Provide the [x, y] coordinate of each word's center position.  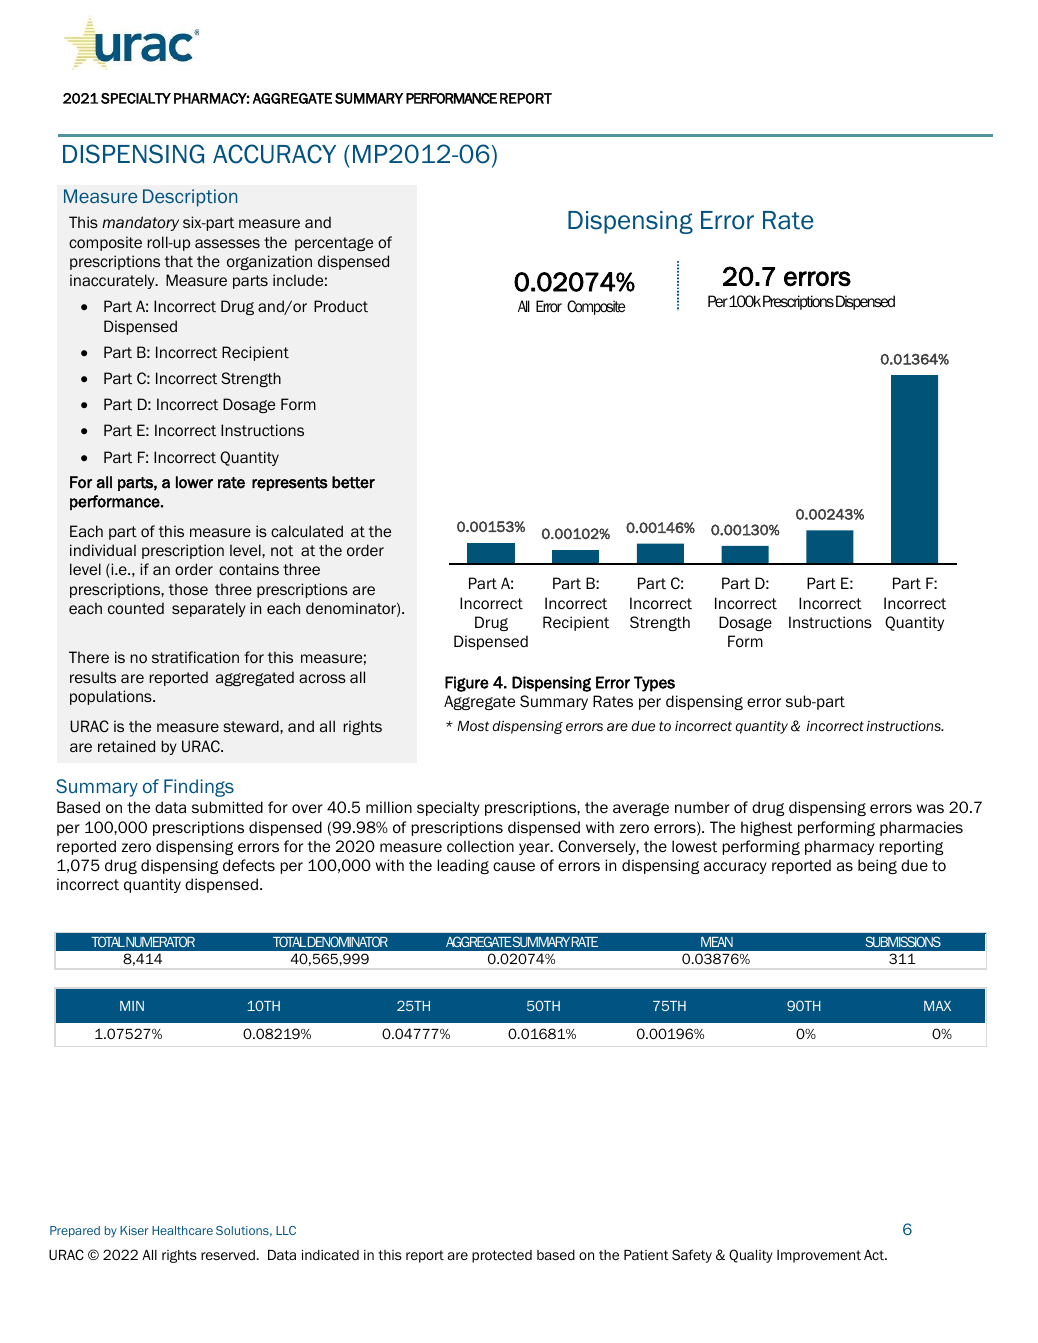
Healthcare [182, 1230]
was [930, 808]
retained [126, 746]
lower [194, 482]
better [353, 482]
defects [249, 865]
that [179, 261]
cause [514, 866]
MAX [937, 1006]
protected [502, 1256]
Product [341, 306]
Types [654, 684]
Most [473, 726]
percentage [334, 244]
